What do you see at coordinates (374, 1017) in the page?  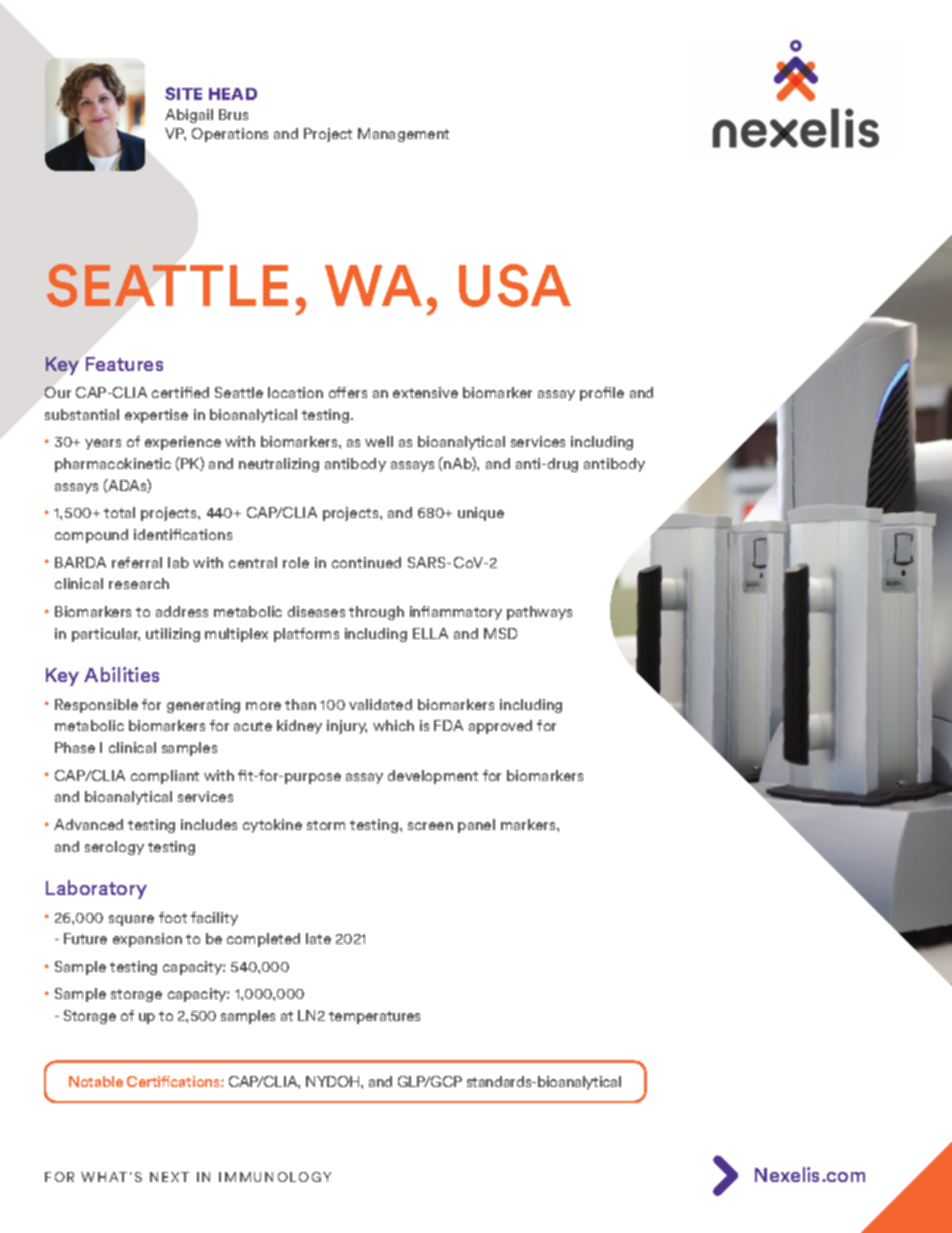 I see `temperatures` at bounding box center [374, 1017].
